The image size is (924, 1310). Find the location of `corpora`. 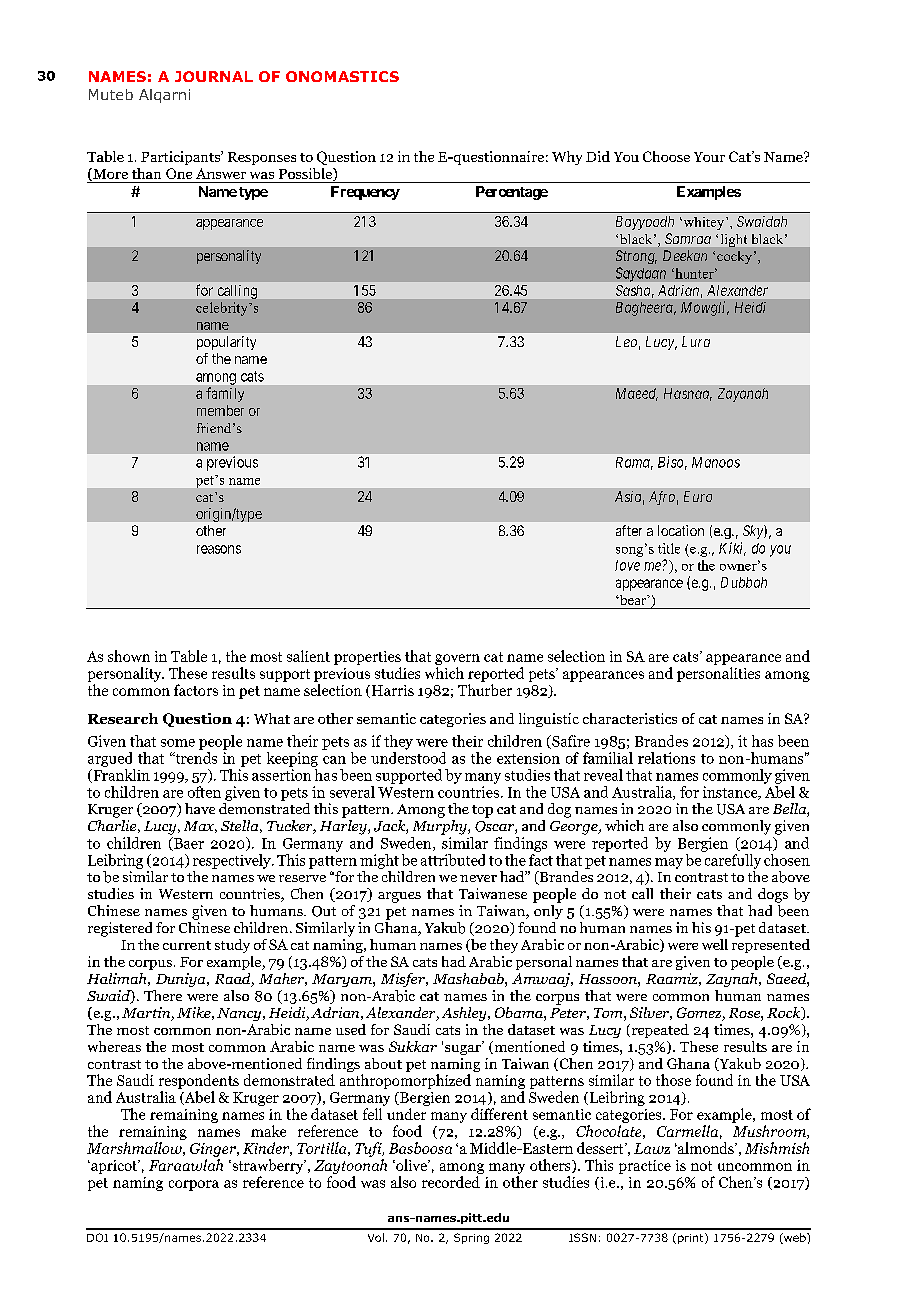

corpora is located at coordinates (194, 1185).
